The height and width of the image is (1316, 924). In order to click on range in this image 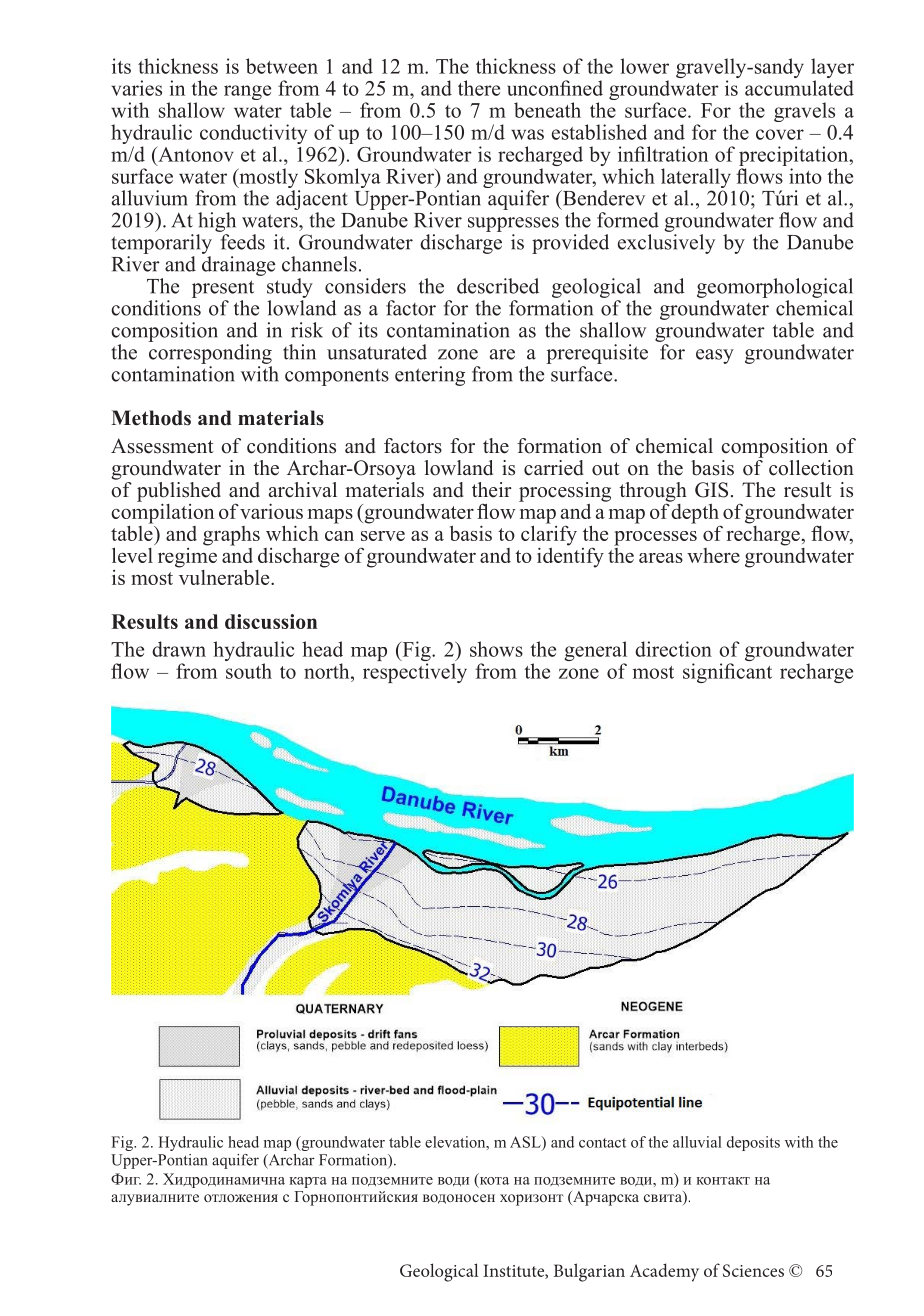, I will do `click(247, 92)`.
